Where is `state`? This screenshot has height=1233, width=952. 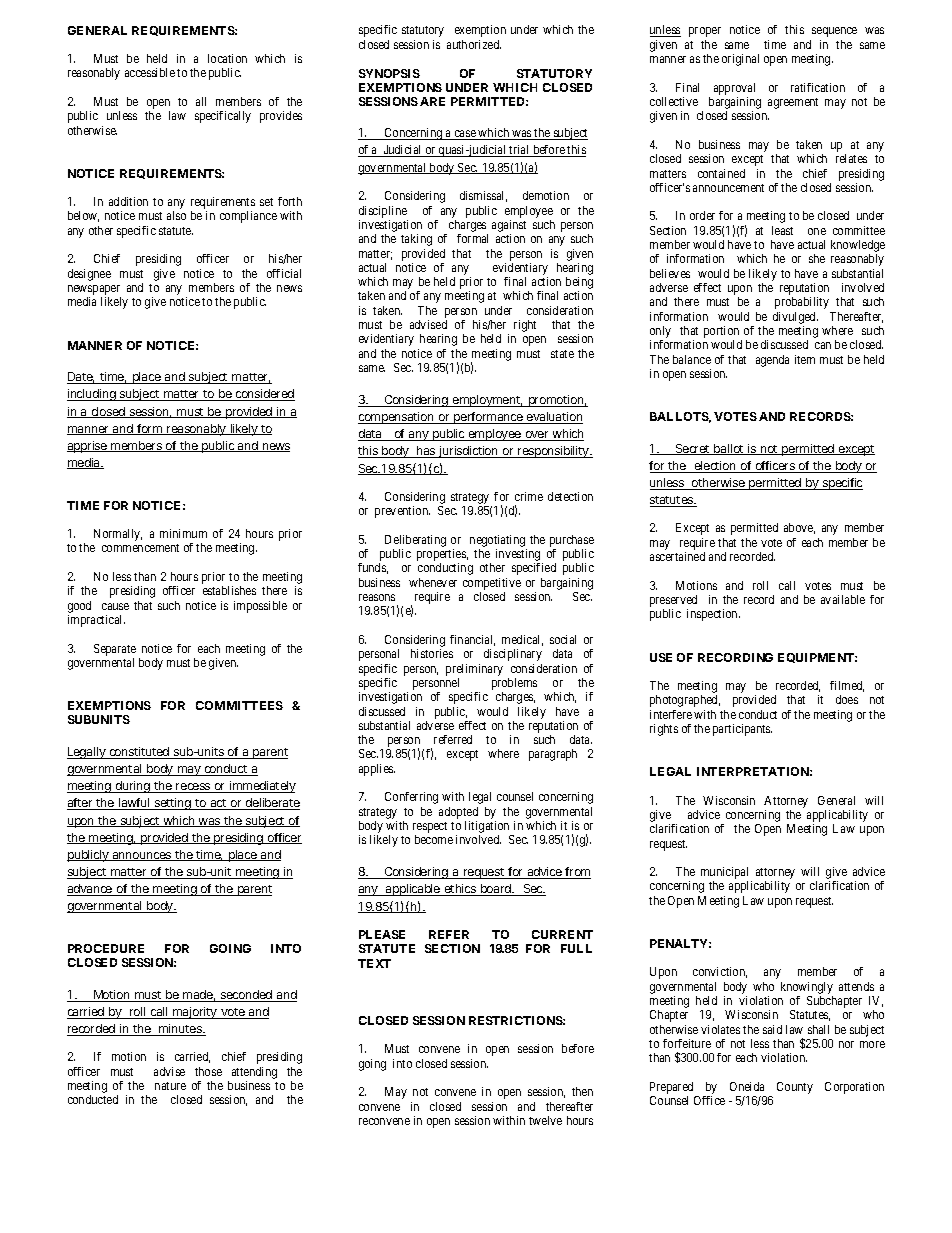 state is located at coordinates (562, 354).
